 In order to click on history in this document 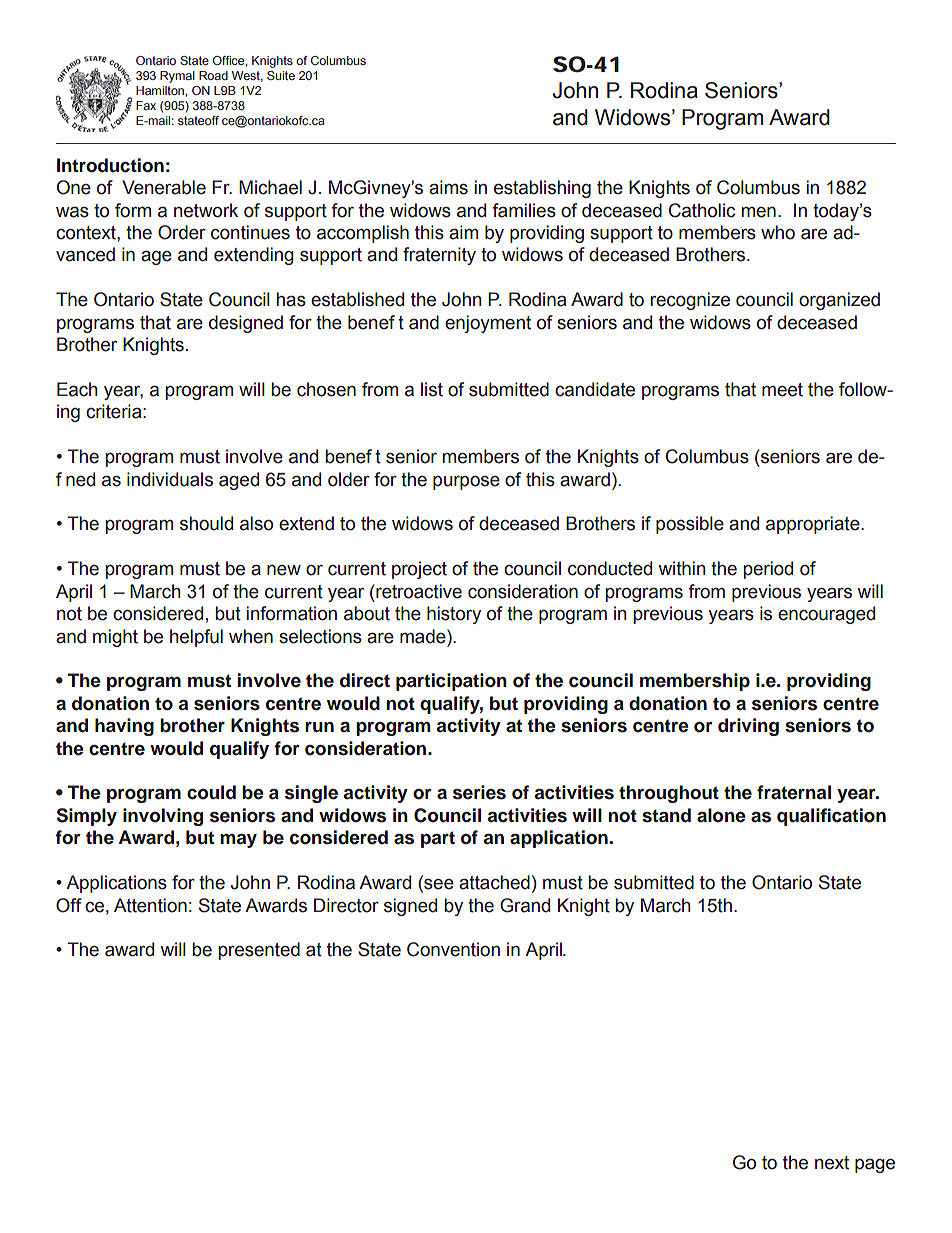, I will do `click(454, 615)`.
